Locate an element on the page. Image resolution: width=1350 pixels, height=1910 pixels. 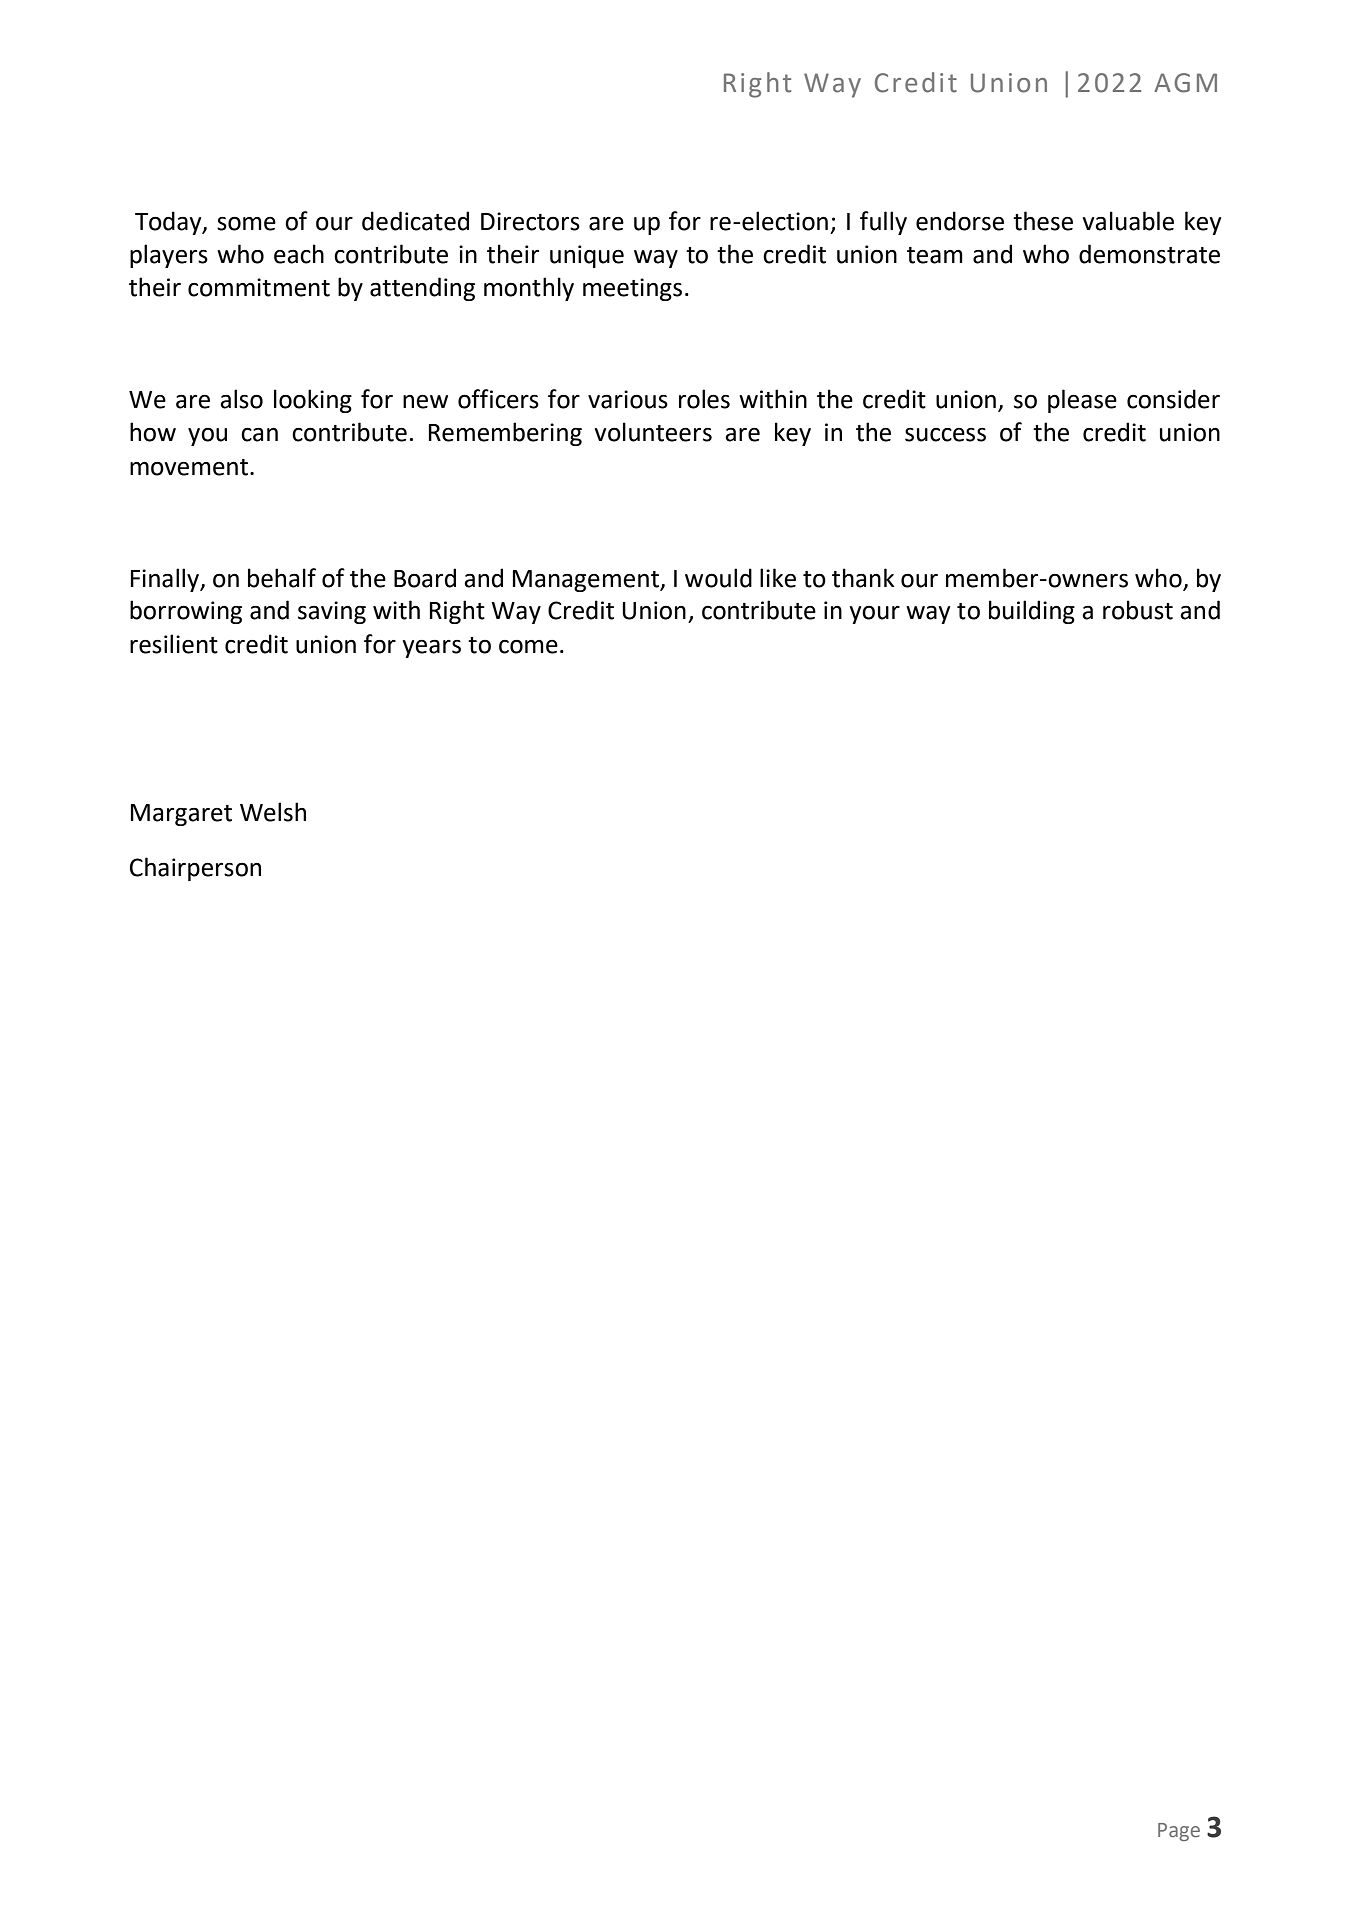
years is located at coordinates (432, 649).
